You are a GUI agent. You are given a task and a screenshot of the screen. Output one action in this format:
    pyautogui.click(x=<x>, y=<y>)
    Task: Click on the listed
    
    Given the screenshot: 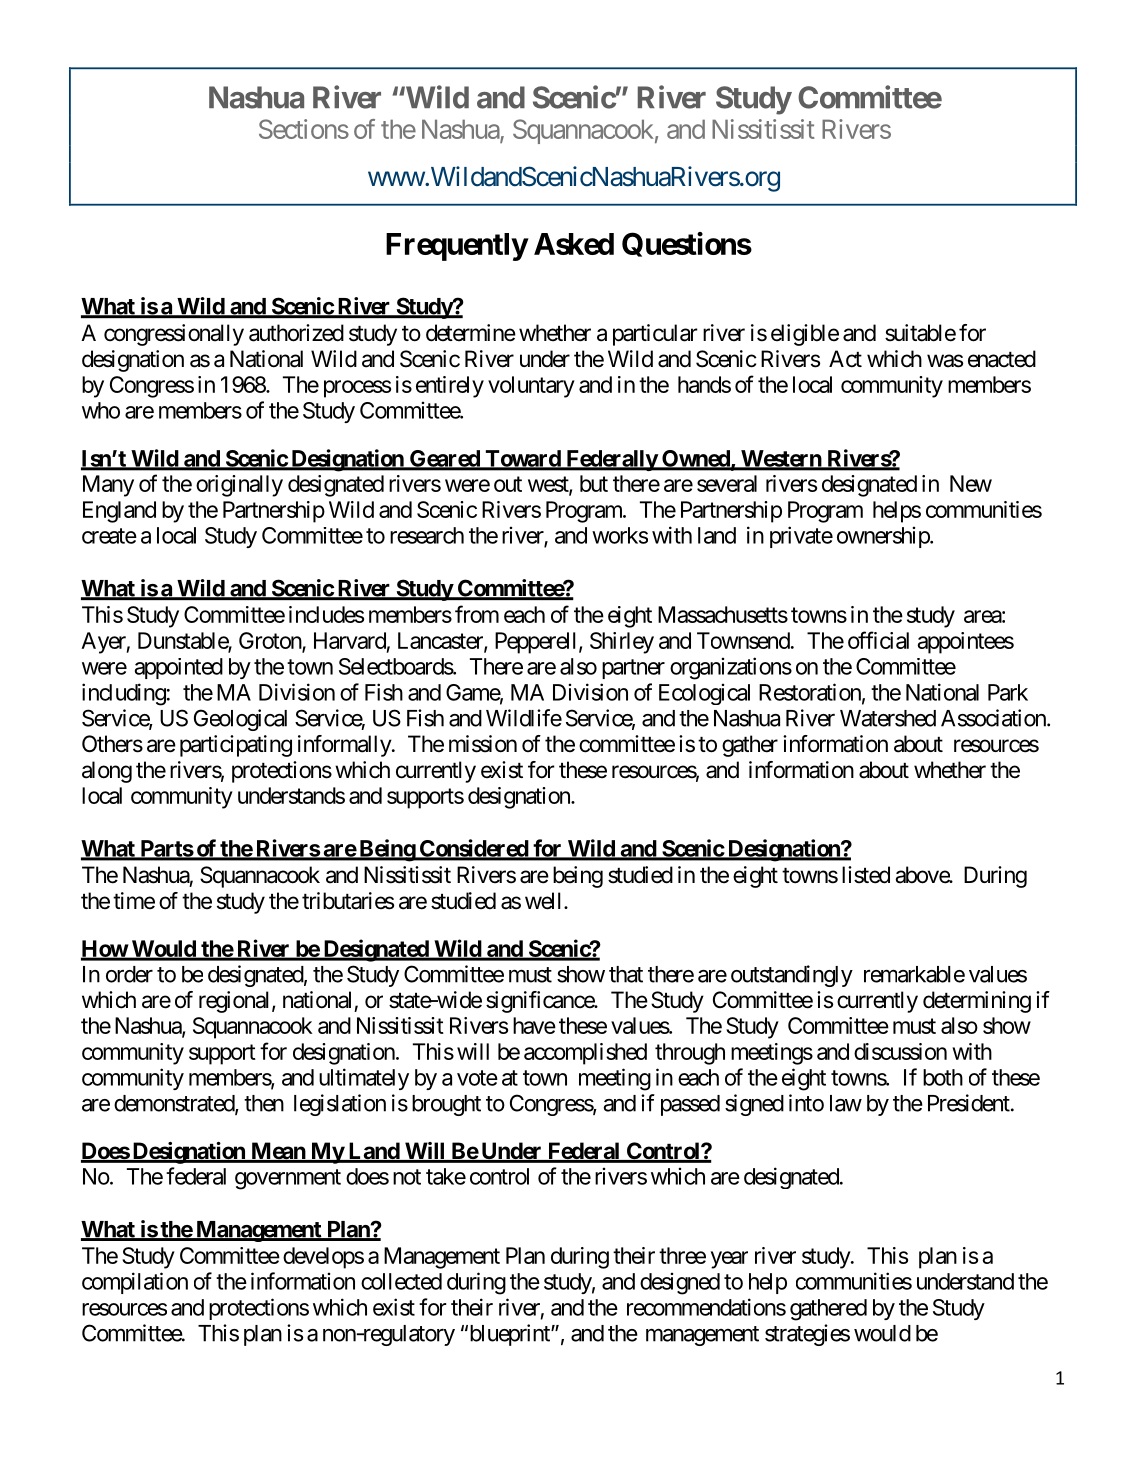 What is the action you would take?
    pyautogui.click(x=866, y=875)
